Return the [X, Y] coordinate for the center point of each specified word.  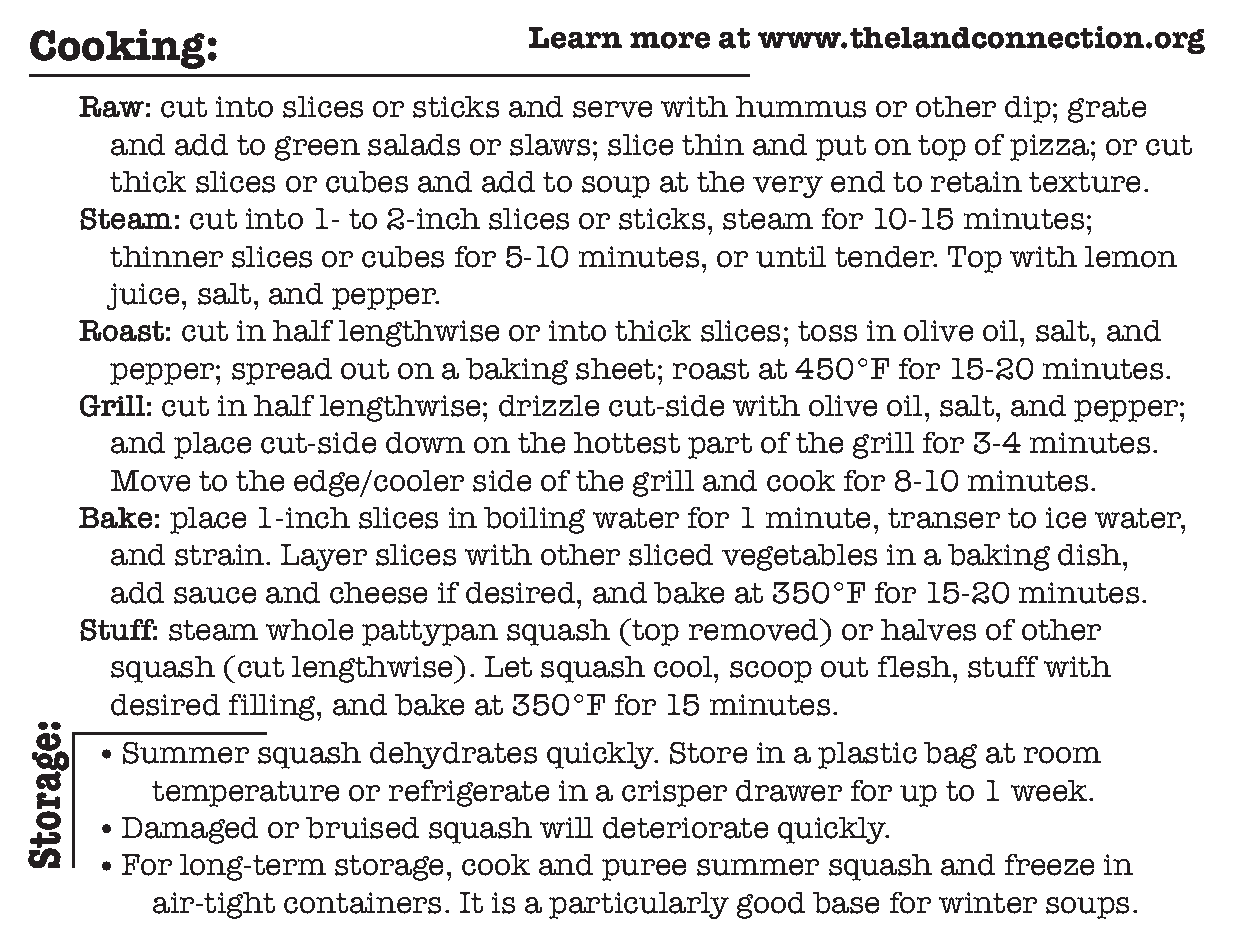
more [670, 40]
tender [886, 257]
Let [508, 667]
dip [1028, 109]
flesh [916, 667]
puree [644, 870]
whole [309, 630]
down [425, 443]
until [791, 257]
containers [362, 903]
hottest [627, 443]
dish [1091, 555]
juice [143, 296]
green [317, 148]
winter [988, 903]
